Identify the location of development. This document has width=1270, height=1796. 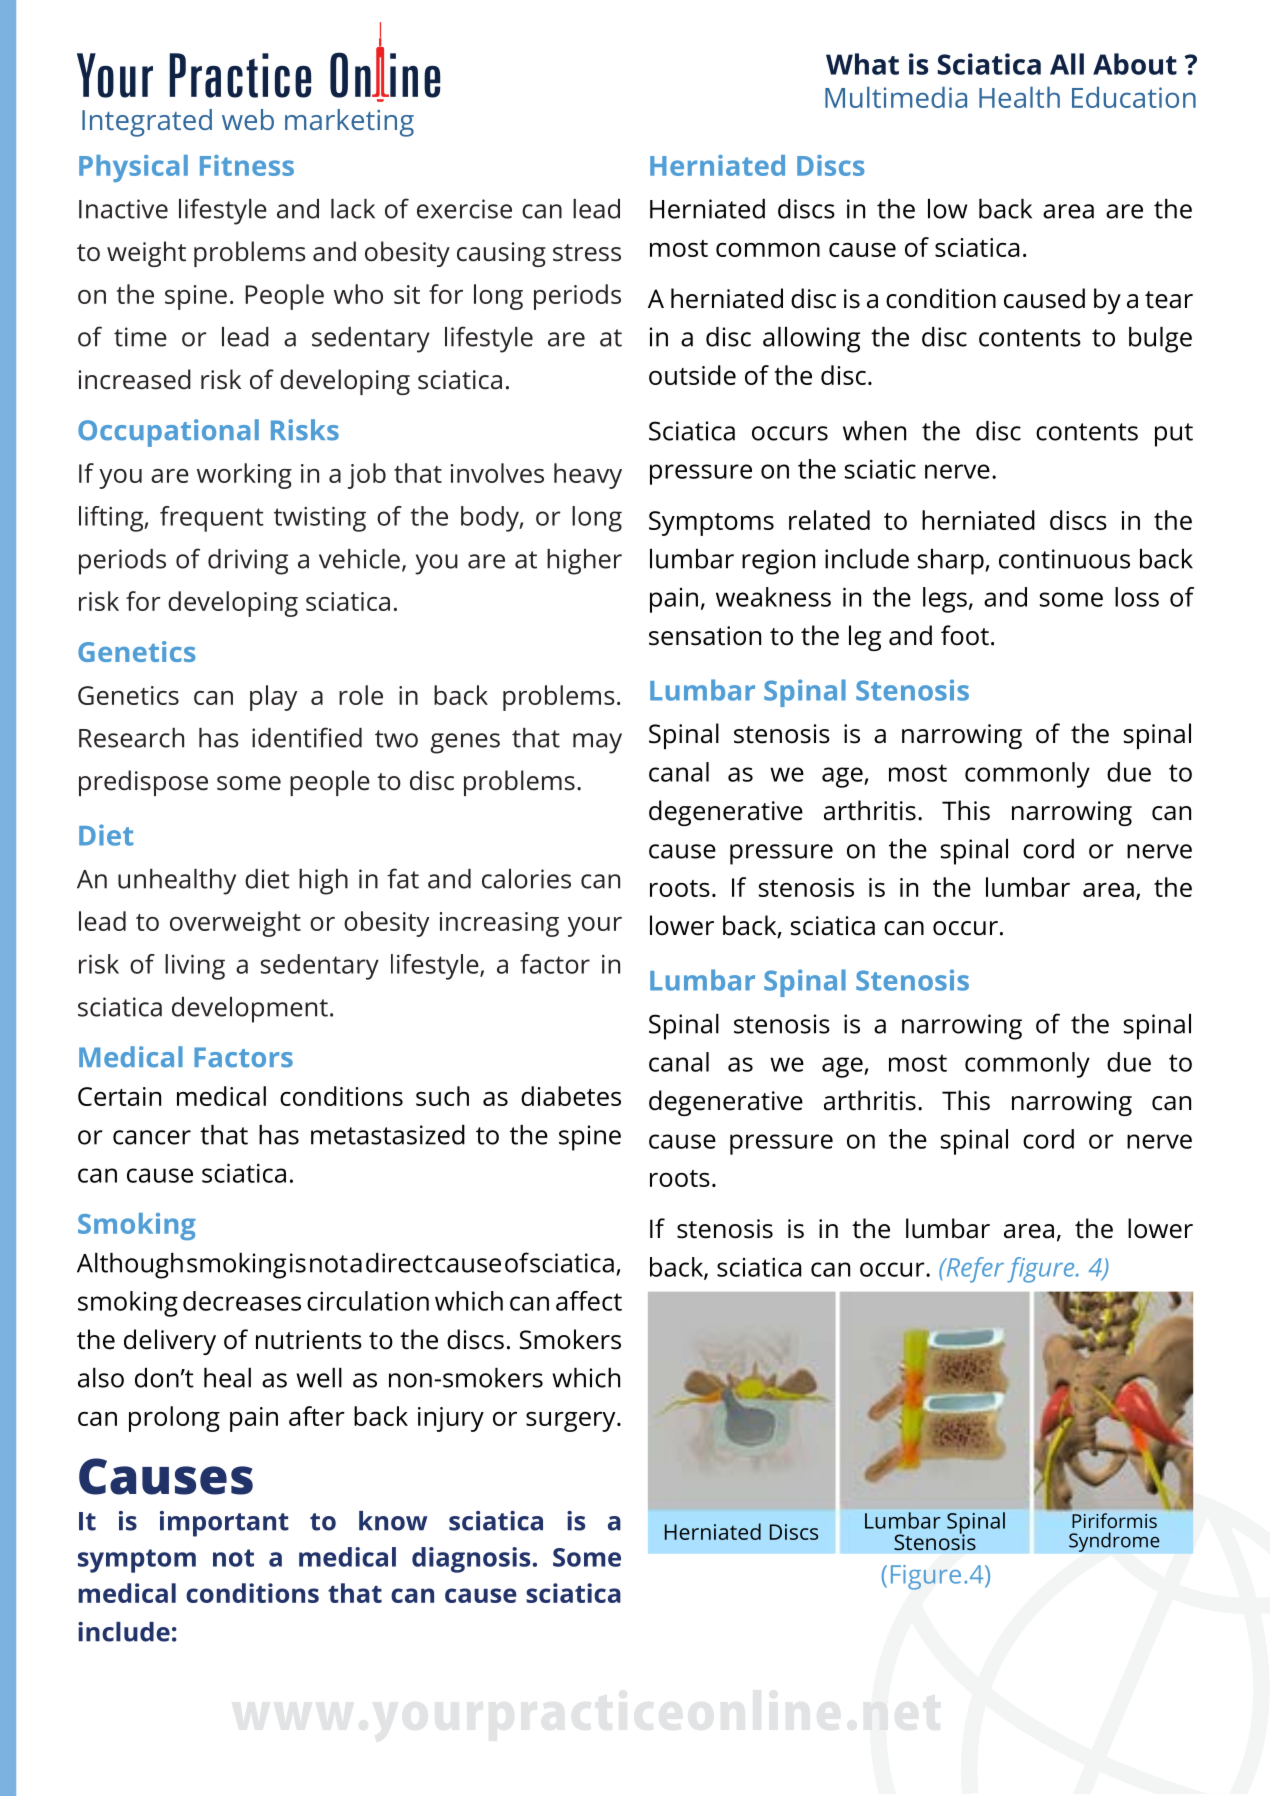
(250, 1010).
